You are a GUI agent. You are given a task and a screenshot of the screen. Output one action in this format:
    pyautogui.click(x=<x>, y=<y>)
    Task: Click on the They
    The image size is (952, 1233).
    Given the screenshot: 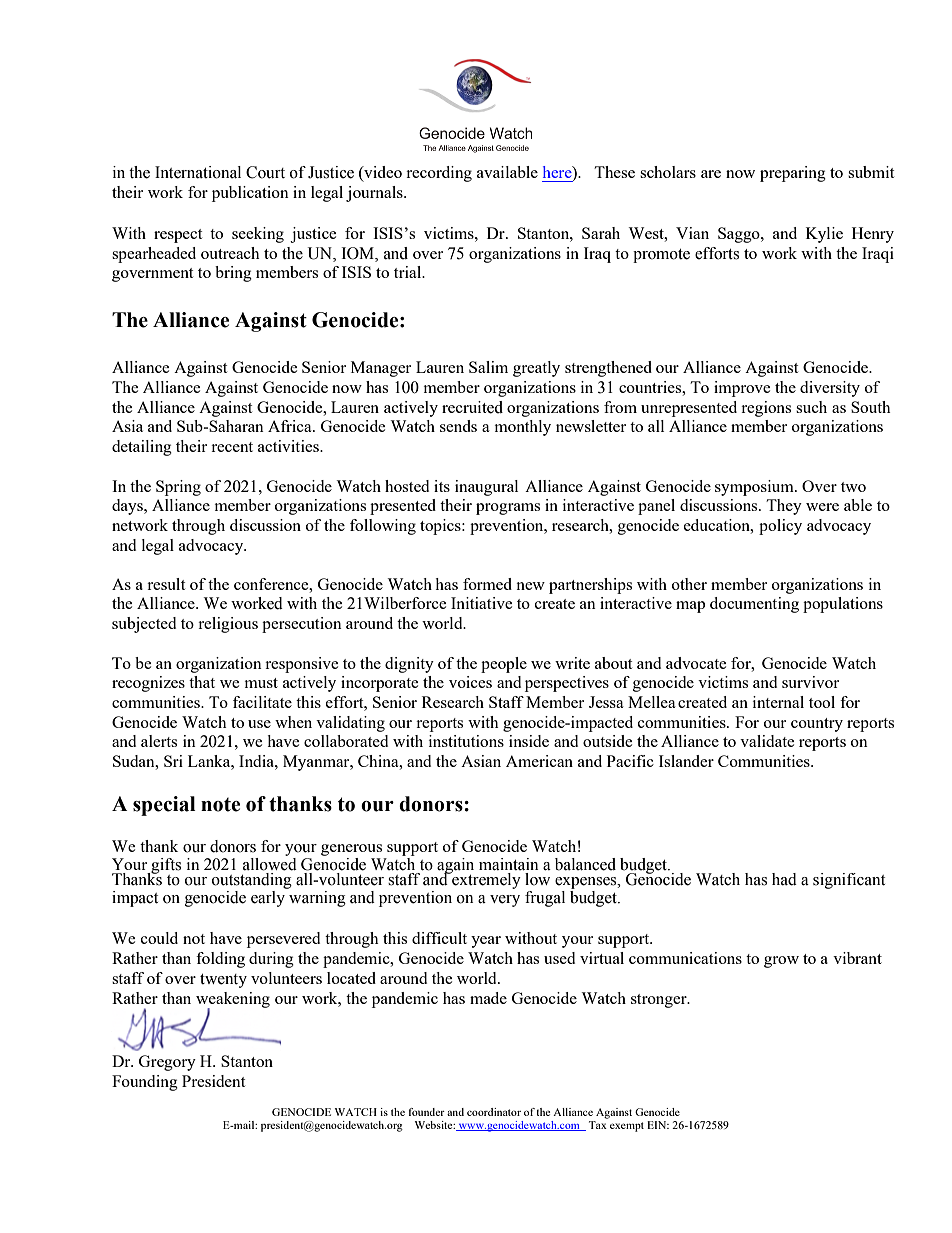 What is the action you would take?
    pyautogui.click(x=784, y=507)
